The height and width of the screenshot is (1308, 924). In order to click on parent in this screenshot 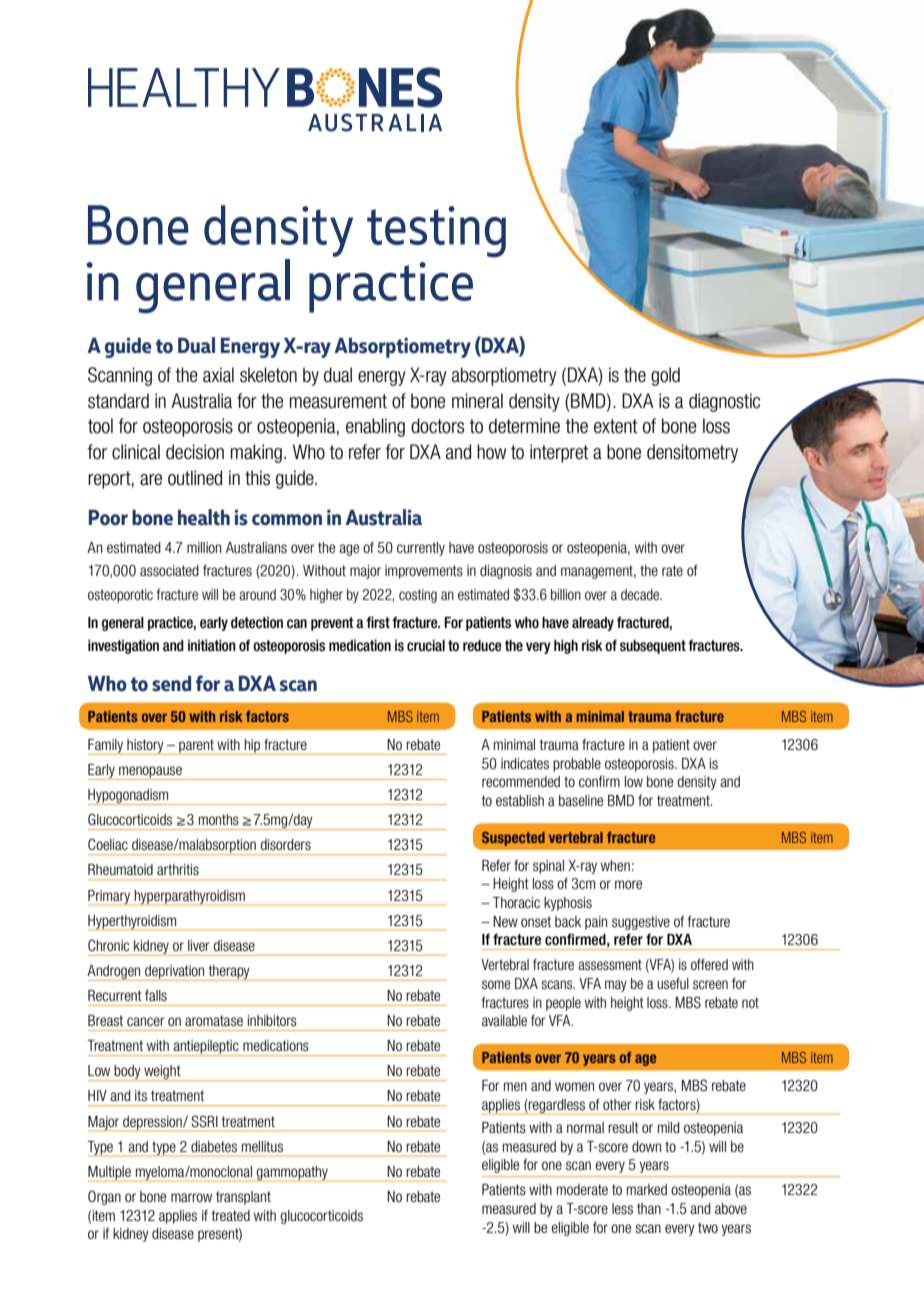, I will do `click(196, 747)`.
